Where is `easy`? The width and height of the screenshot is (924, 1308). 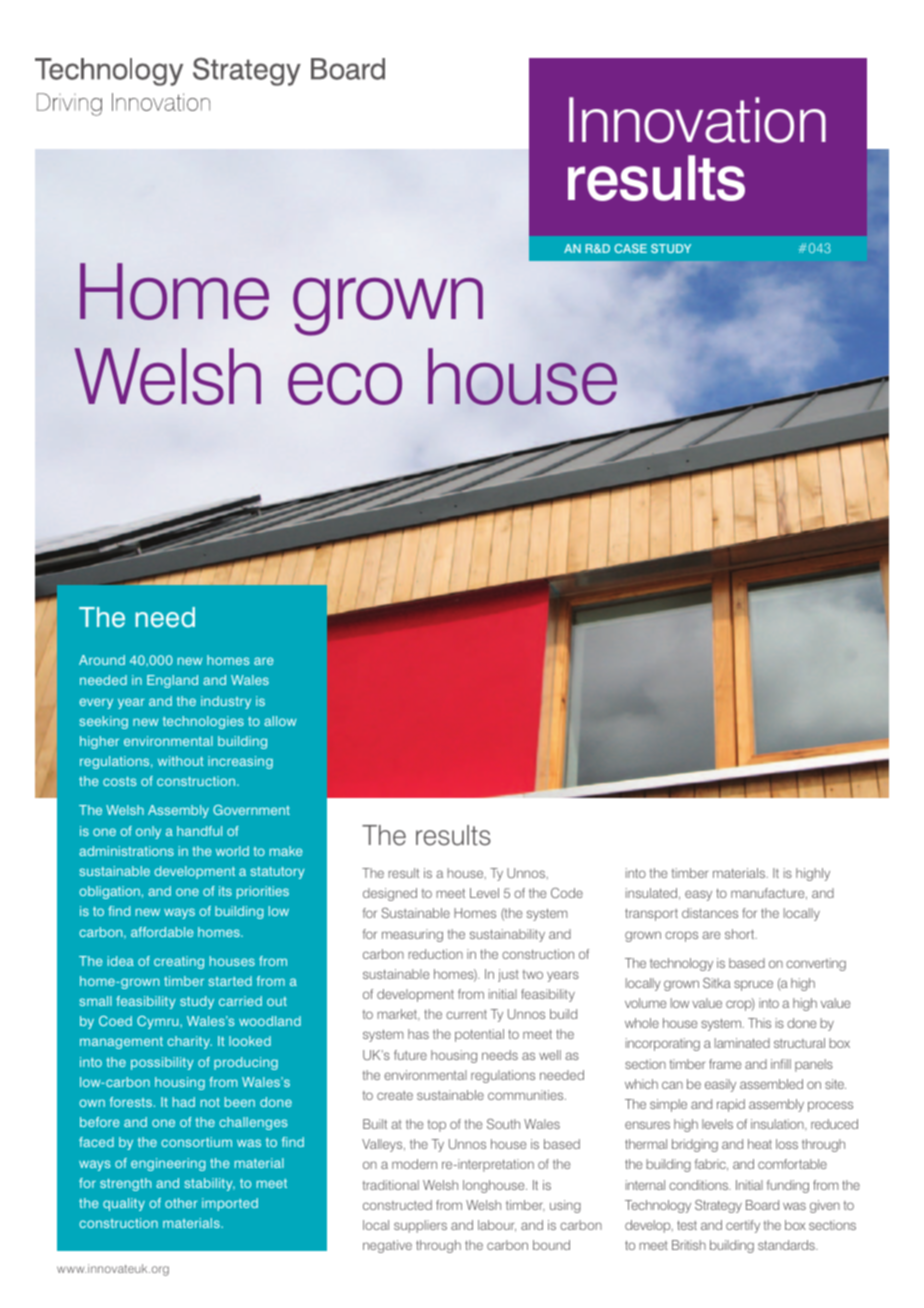 easy is located at coordinates (698, 895).
